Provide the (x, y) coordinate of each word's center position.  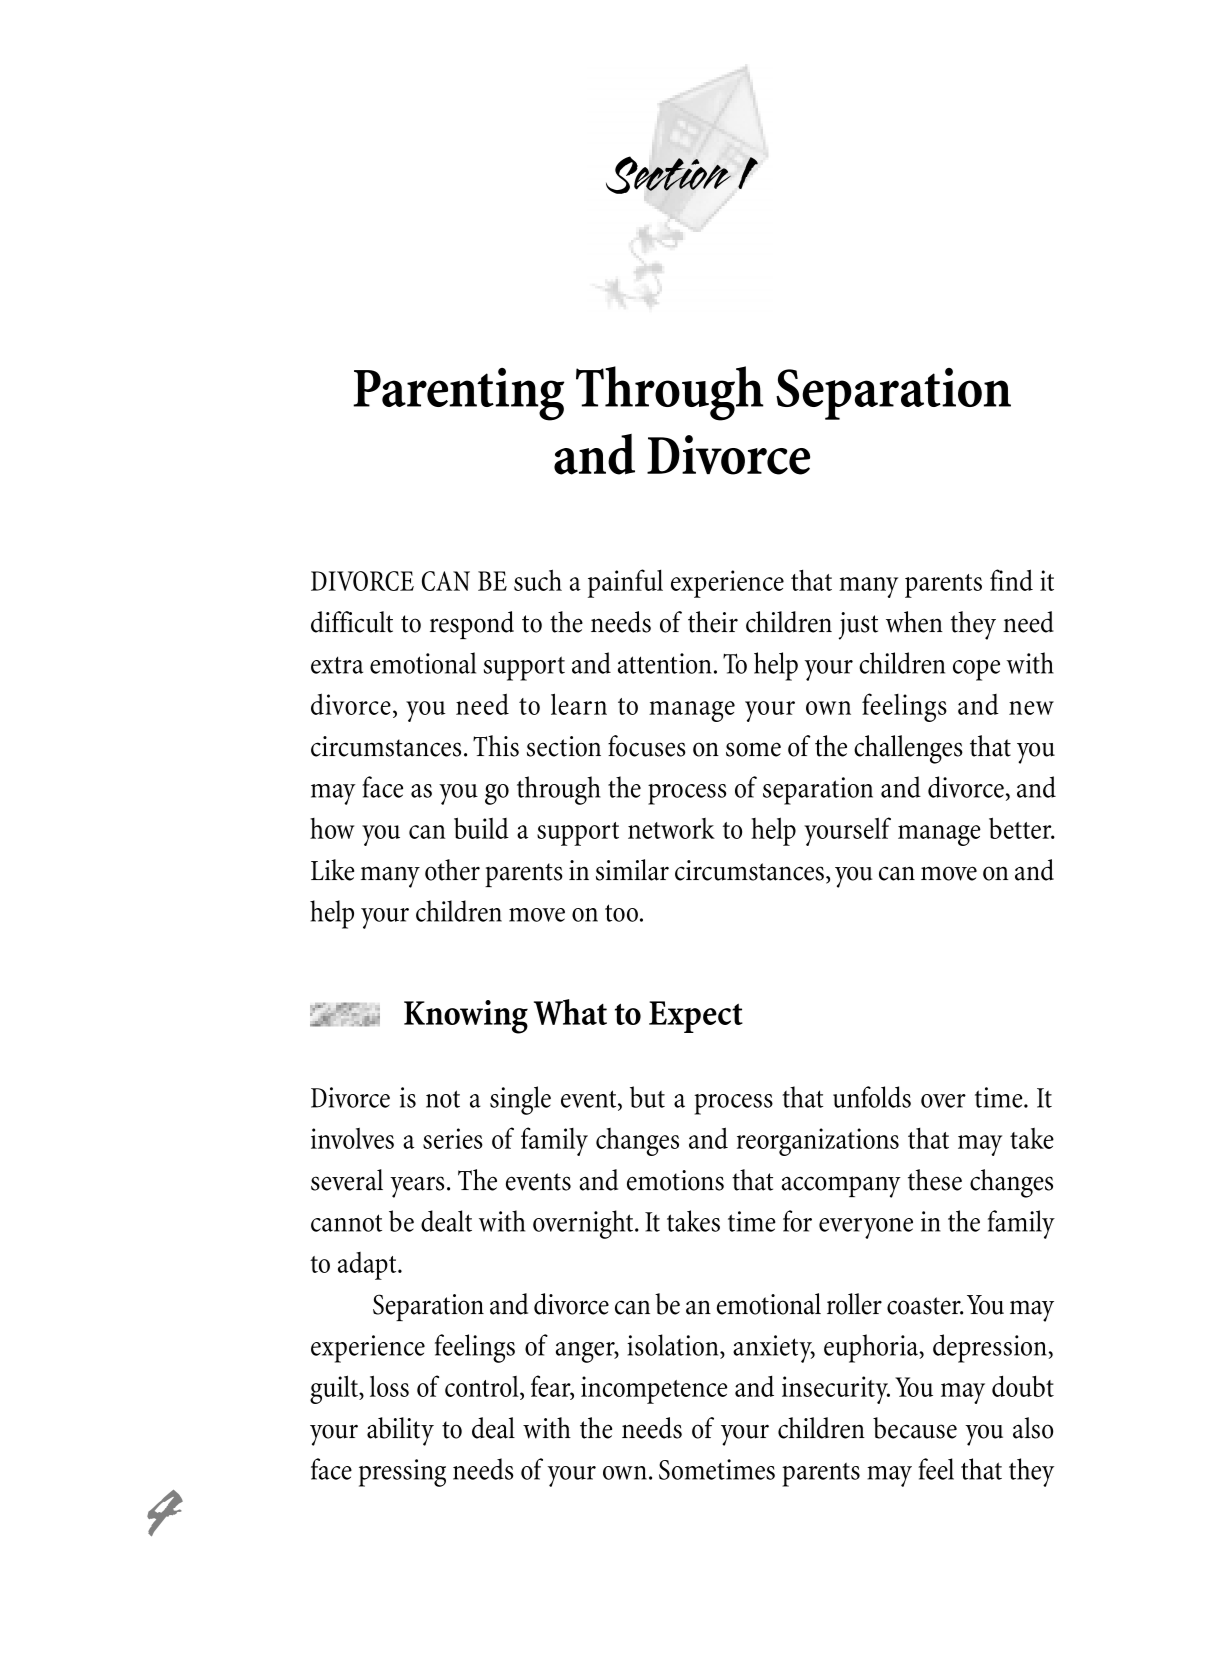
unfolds (872, 1097)
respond (472, 625)
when (914, 622)
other (452, 870)
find (1011, 580)
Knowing (466, 1017)
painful (625, 583)
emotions (675, 1180)
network (671, 828)
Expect (696, 1017)
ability (400, 1431)
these (935, 1180)
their (713, 622)
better (1021, 828)
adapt (368, 1266)
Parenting (458, 394)
